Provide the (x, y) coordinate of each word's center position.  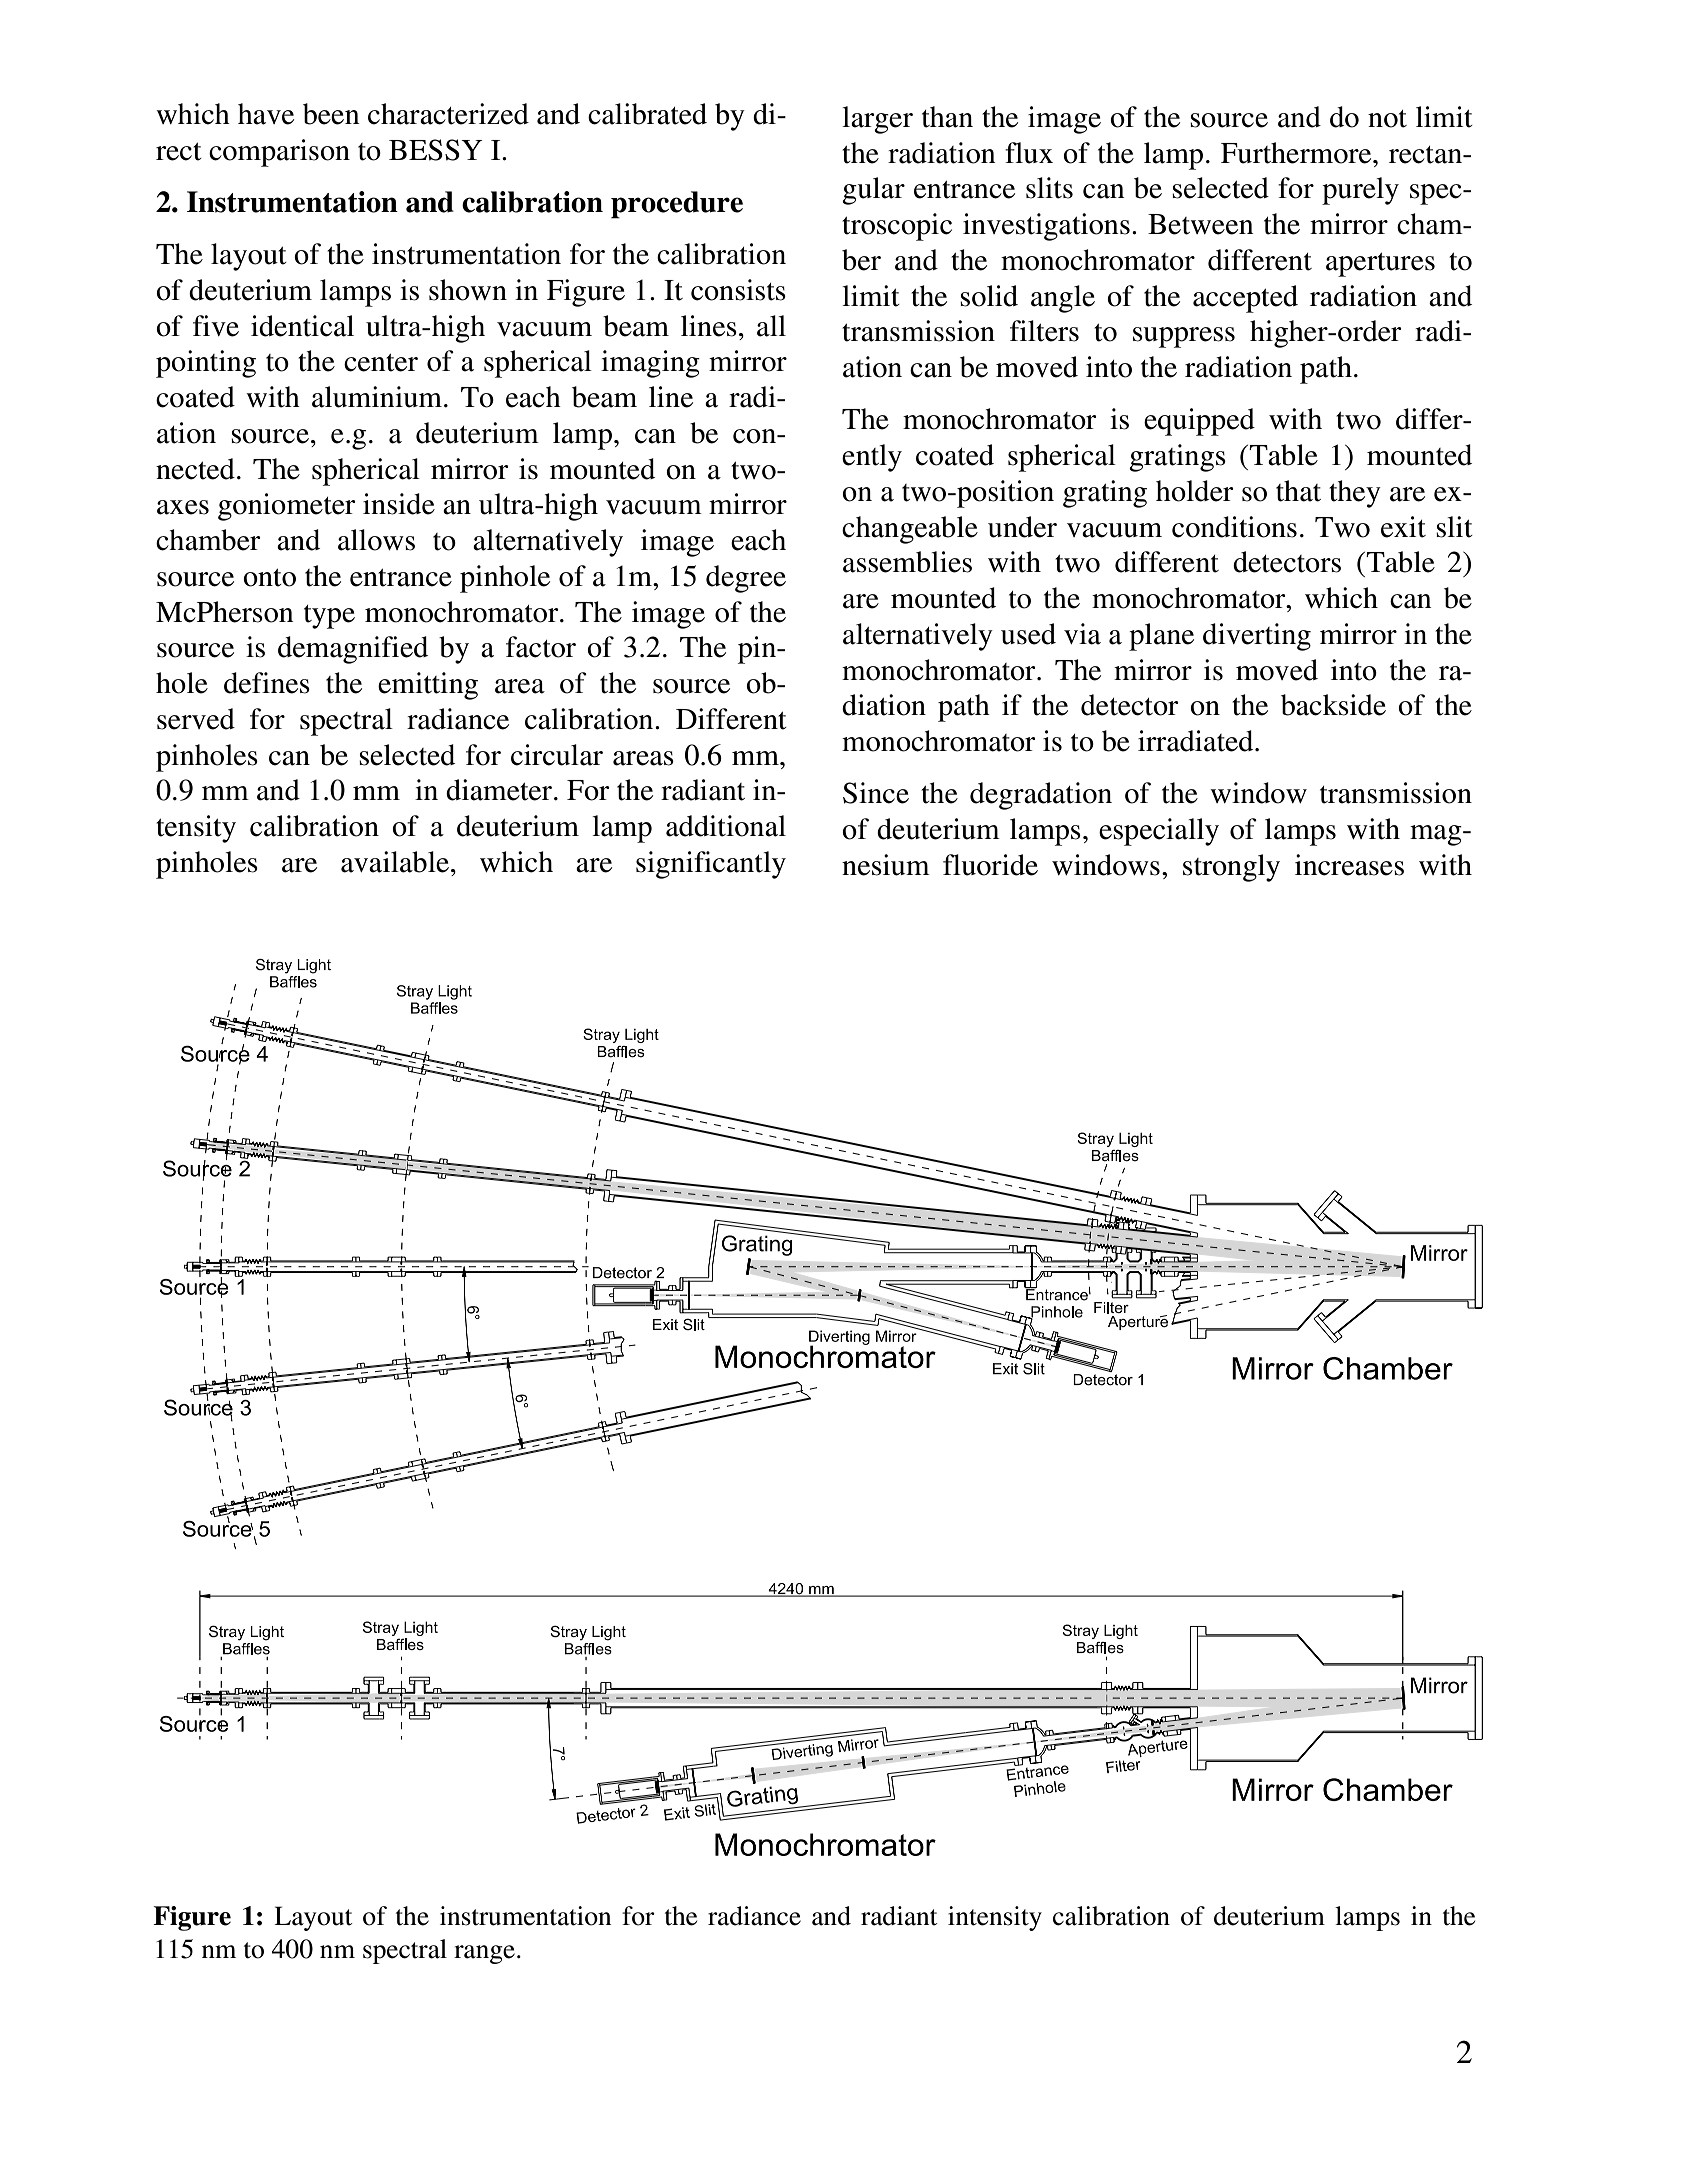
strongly (1231, 868)
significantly (711, 865)
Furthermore (1297, 153)
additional (726, 826)
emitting (428, 686)
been (331, 114)
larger (877, 120)
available (395, 862)
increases (1349, 865)
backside (1333, 705)
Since (876, 793)
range (484, 1954)
